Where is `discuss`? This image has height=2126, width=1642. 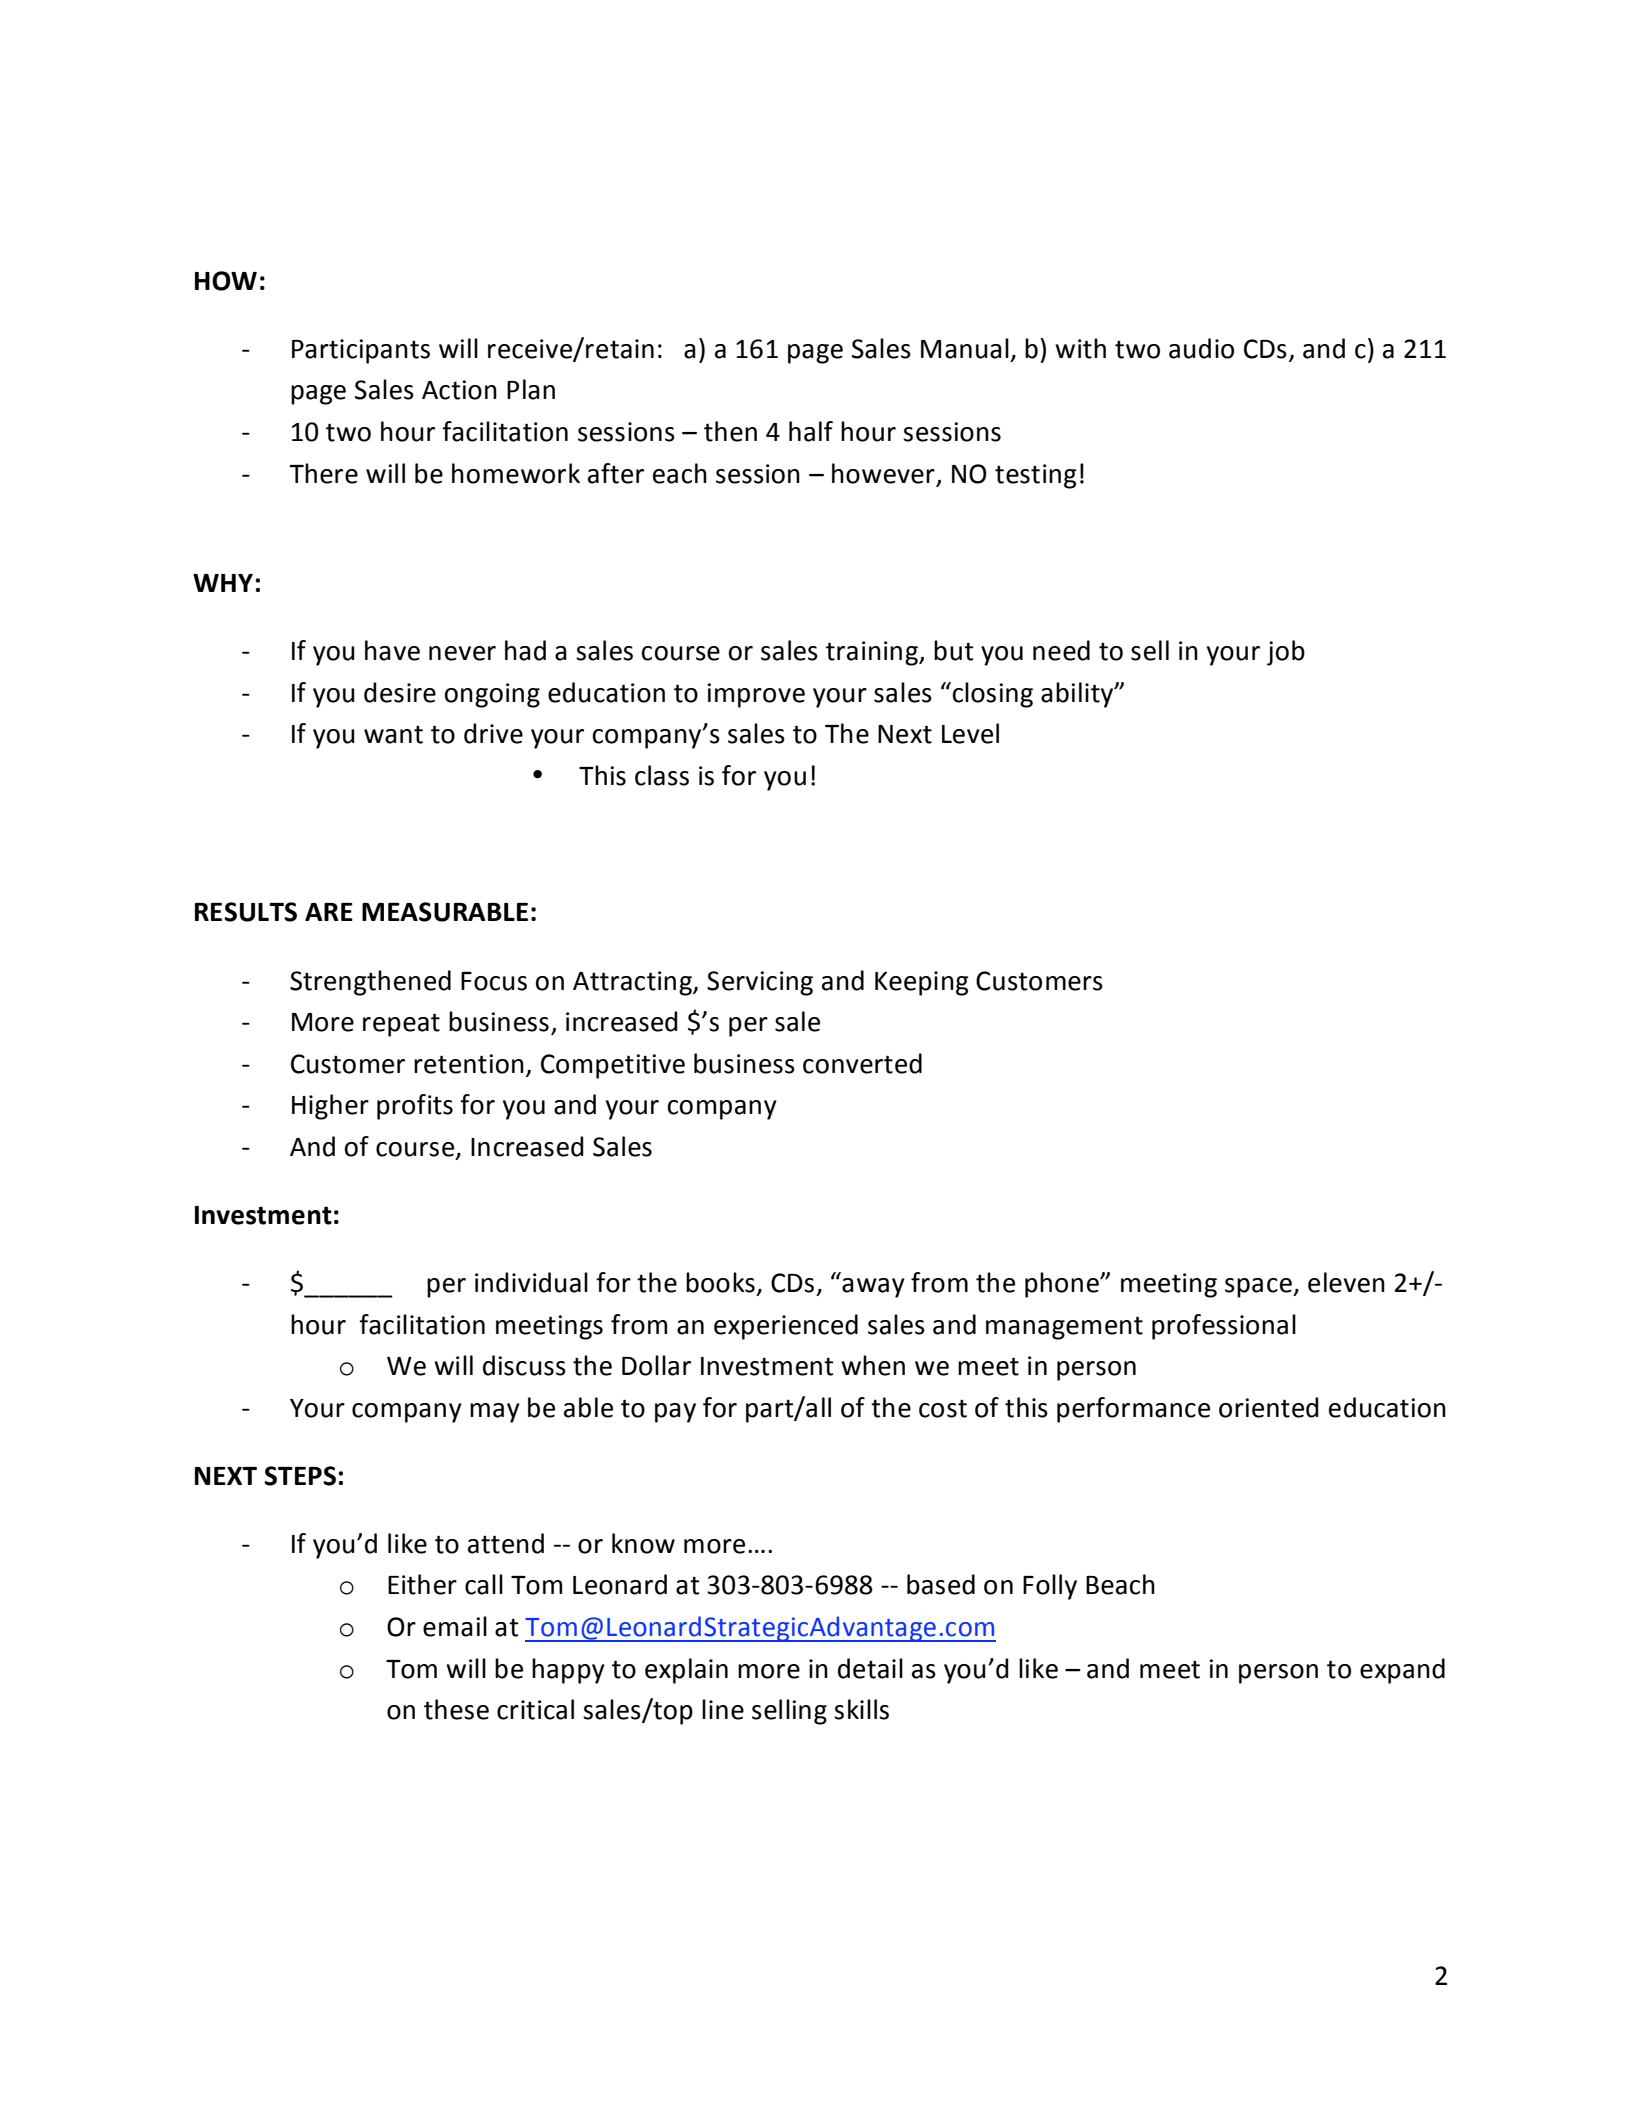 discuss is located at coordinates (524, 1365).
